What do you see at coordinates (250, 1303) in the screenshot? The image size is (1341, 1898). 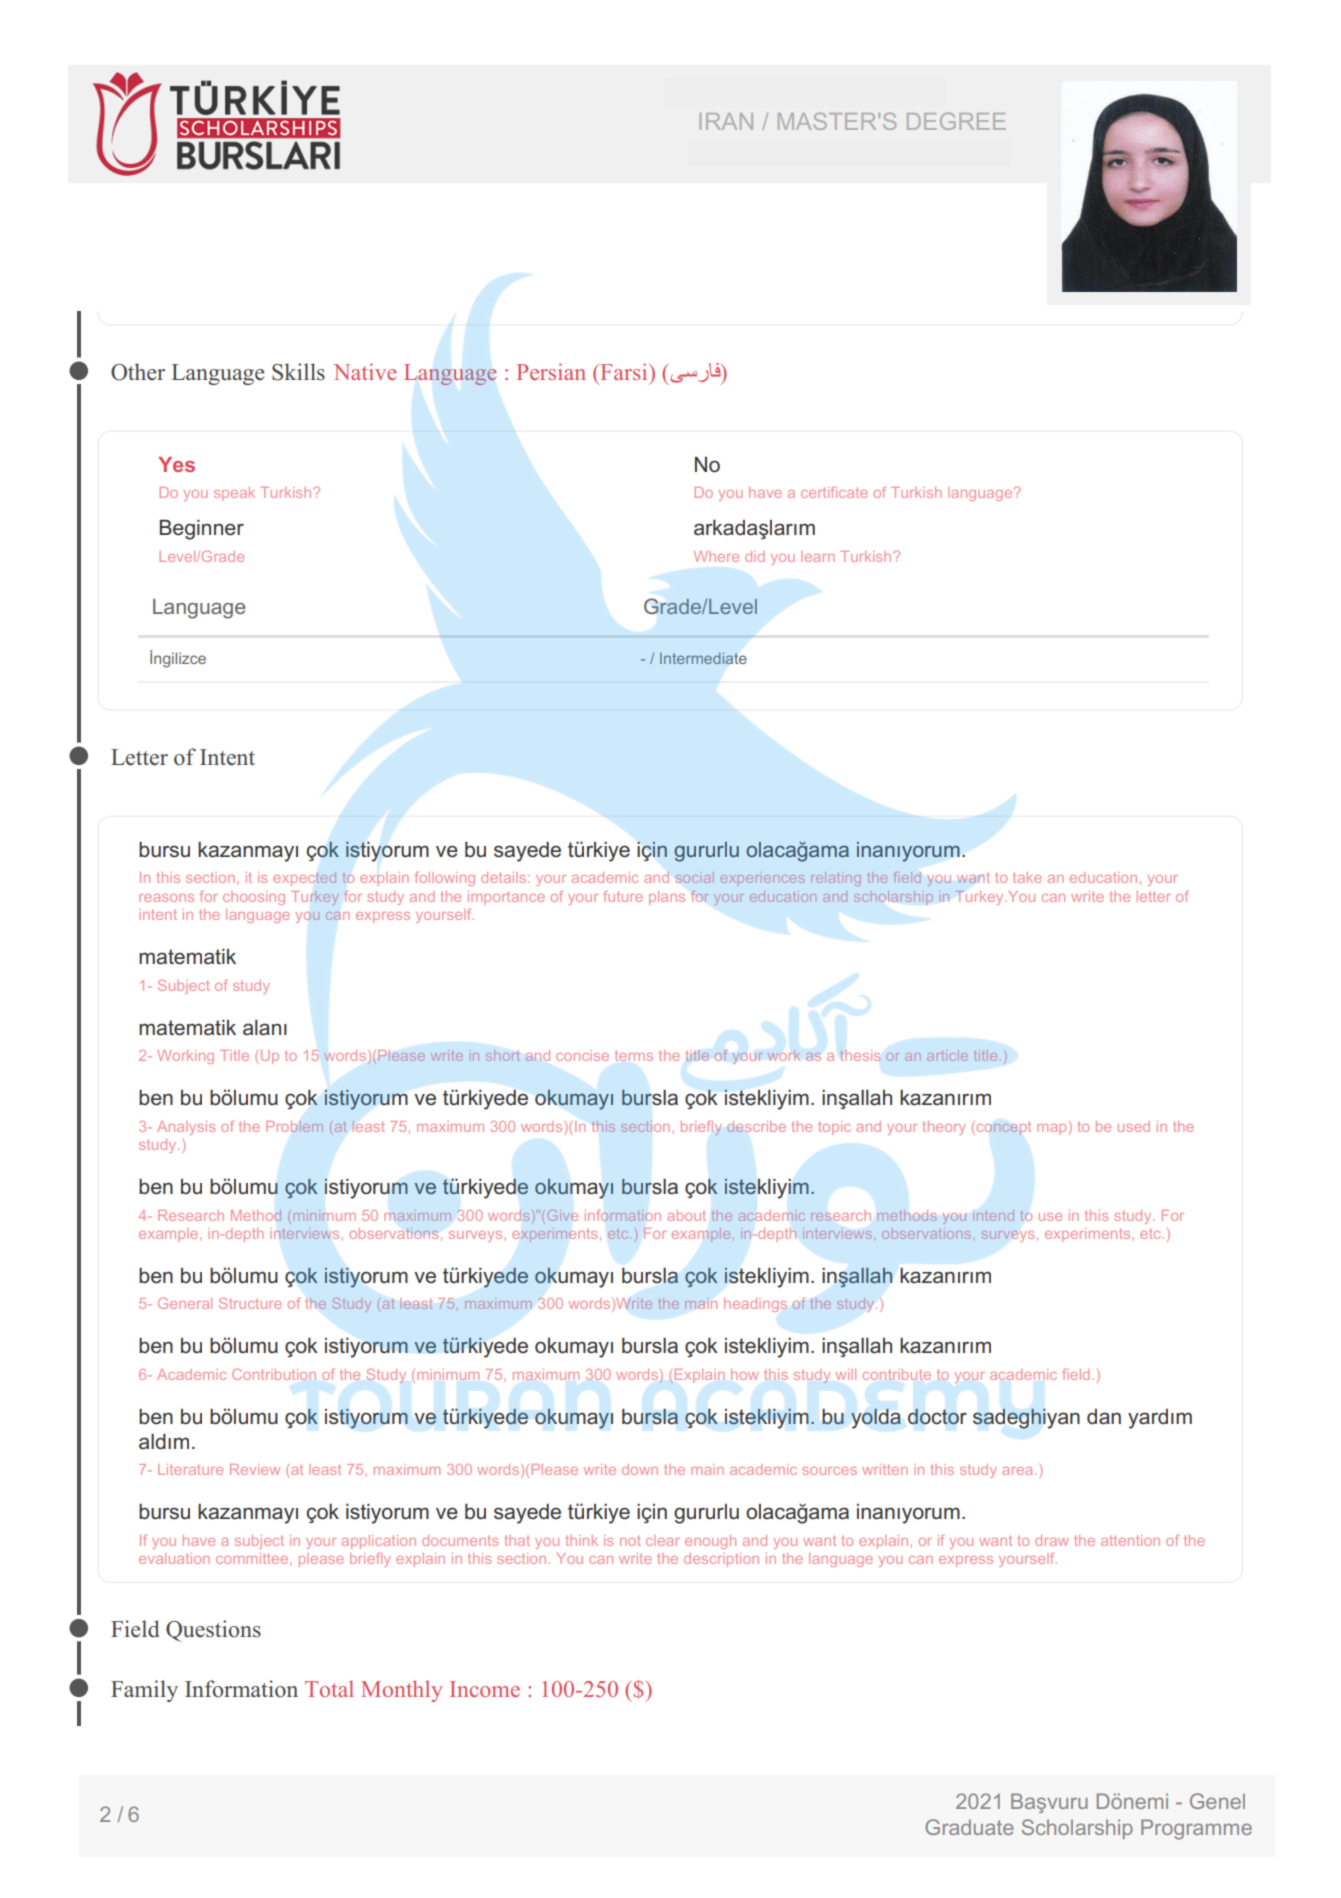 I see `Structure` at bounding box center [250, 1303].
